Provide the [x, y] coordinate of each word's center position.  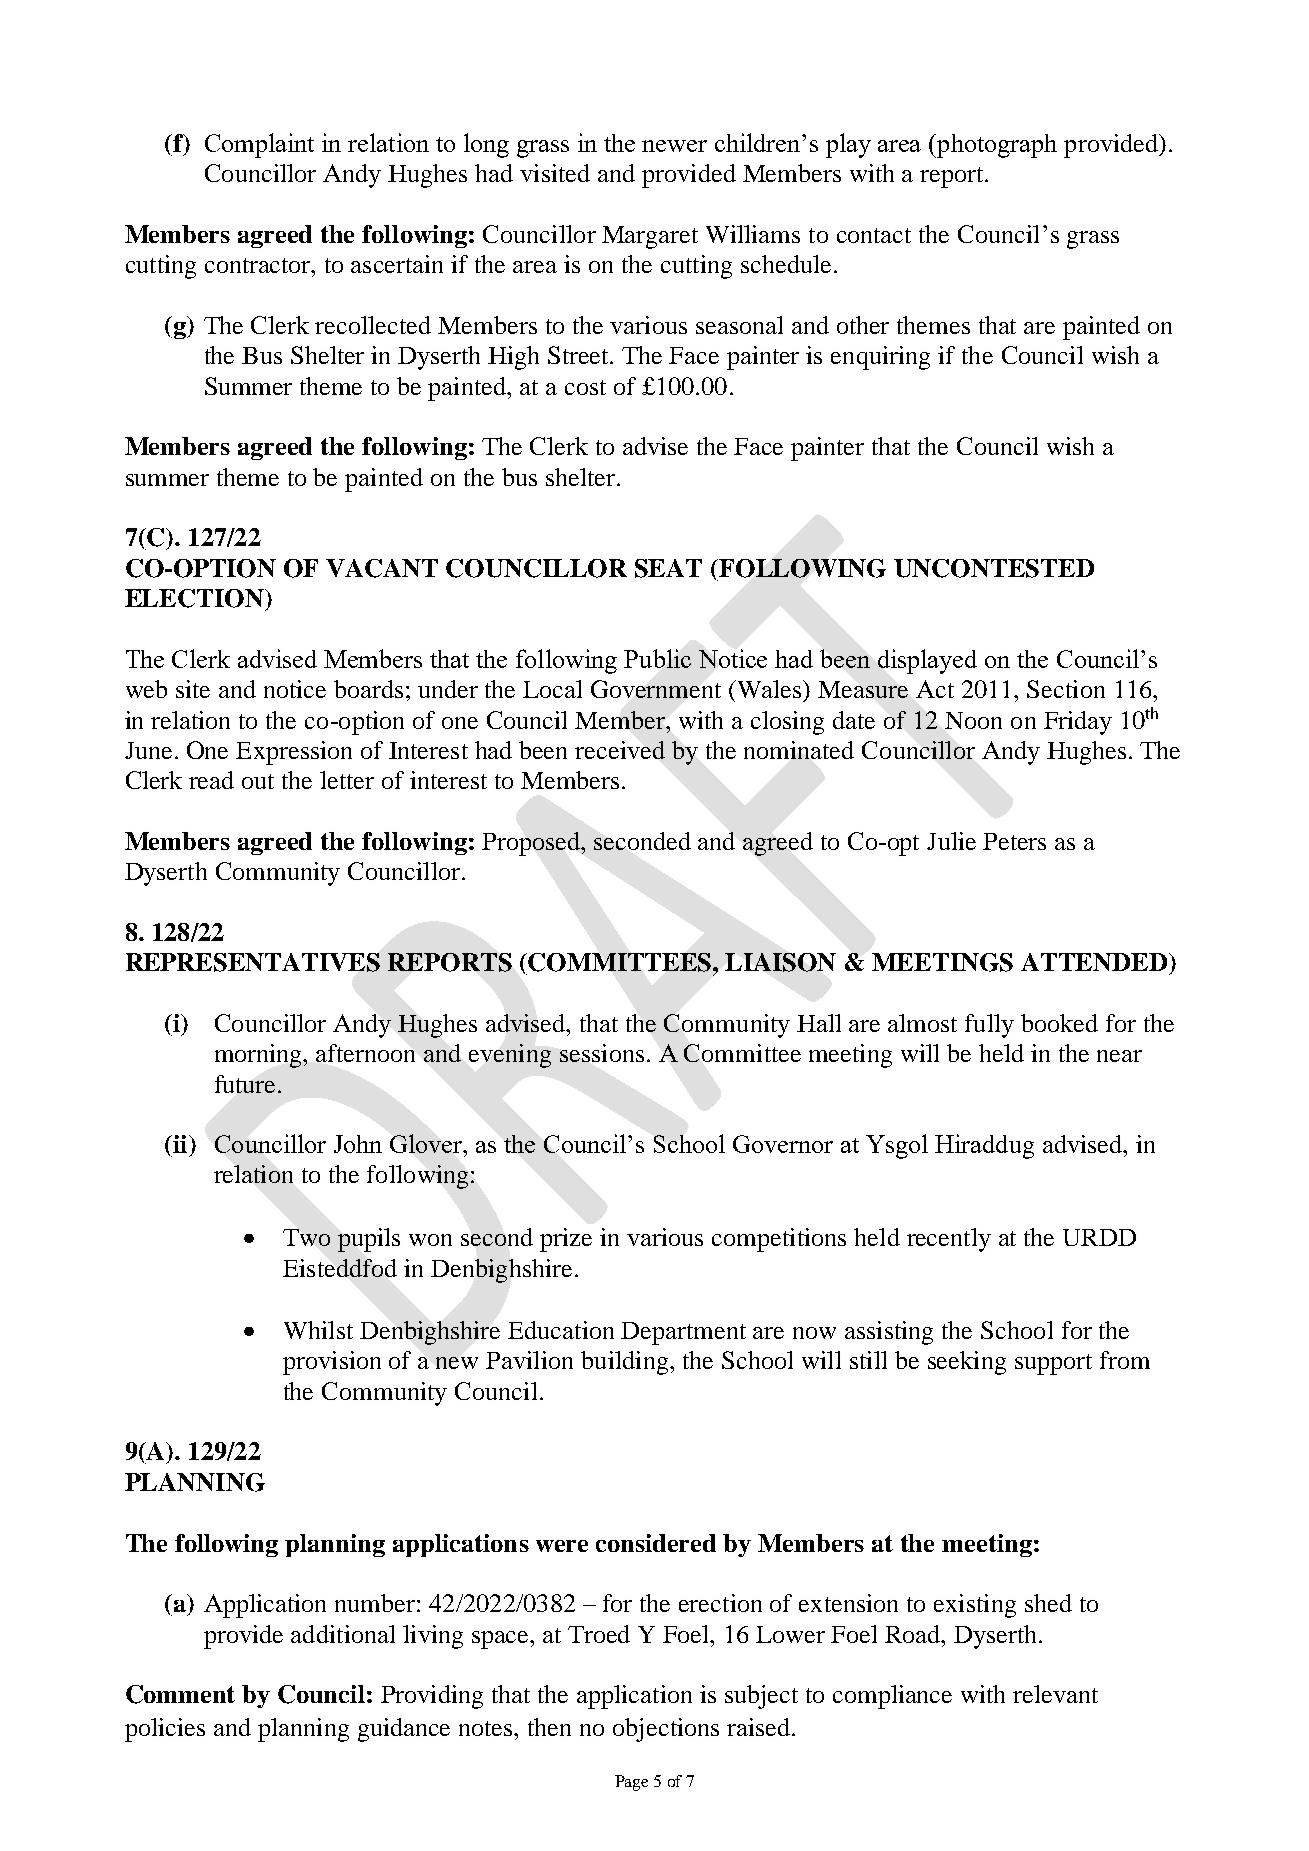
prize [566, 1240]
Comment [180, 1694]
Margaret [650, 237]
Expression [294, 753]
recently [949, 1240]
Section [1066, 689]
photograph [996, 146]
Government [656, 689]
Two [306, 1237]
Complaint [259, 145]
